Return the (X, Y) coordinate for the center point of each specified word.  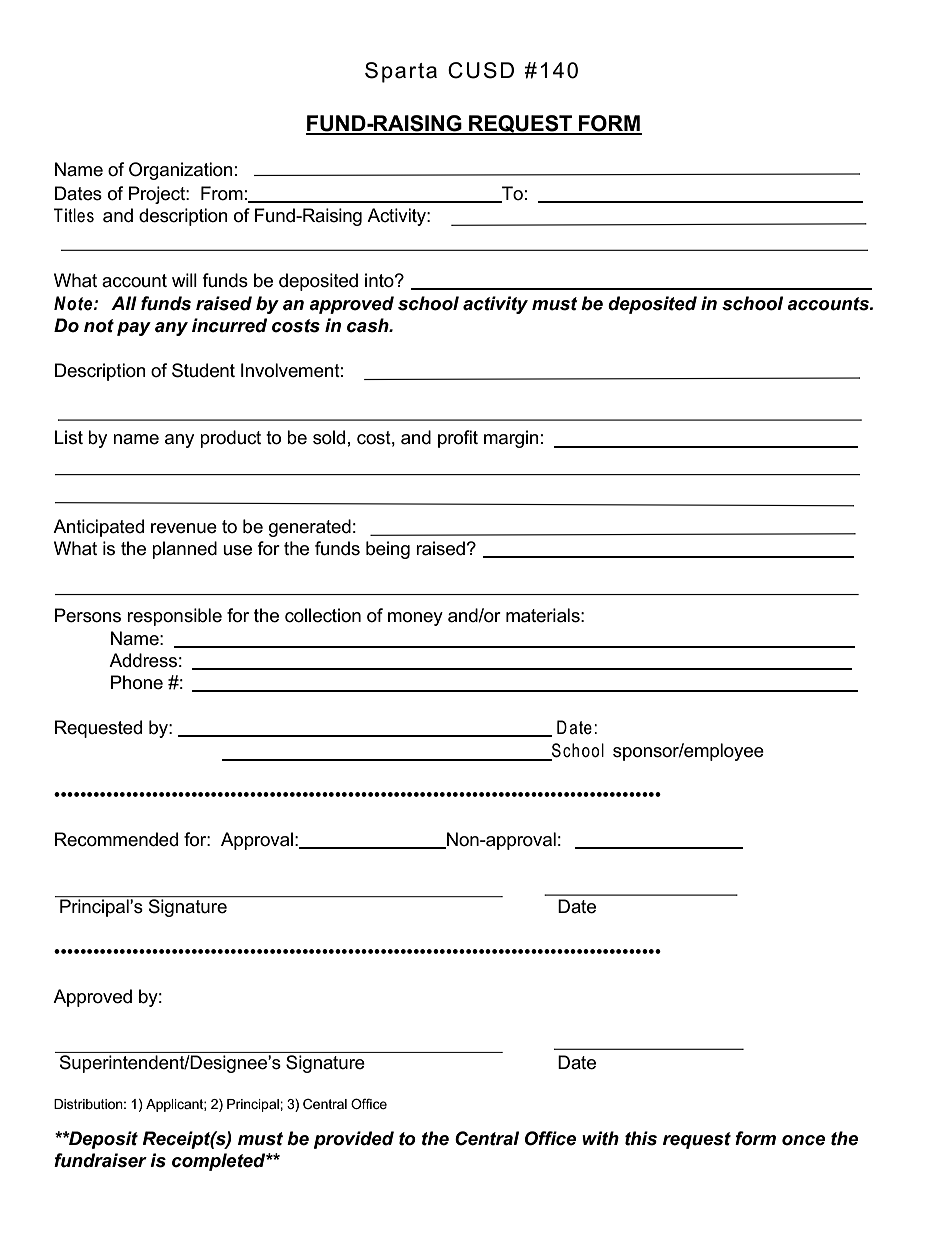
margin (511, 439)
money (415, 619)
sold (329, 437)
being (388, 550)
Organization (181, 171)
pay (134, 329)
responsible (174, 617)
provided (354, 1140)
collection (323, 615)
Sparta (401, 72)
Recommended (116, 839)
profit (458, 439)
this (641, 1138)
